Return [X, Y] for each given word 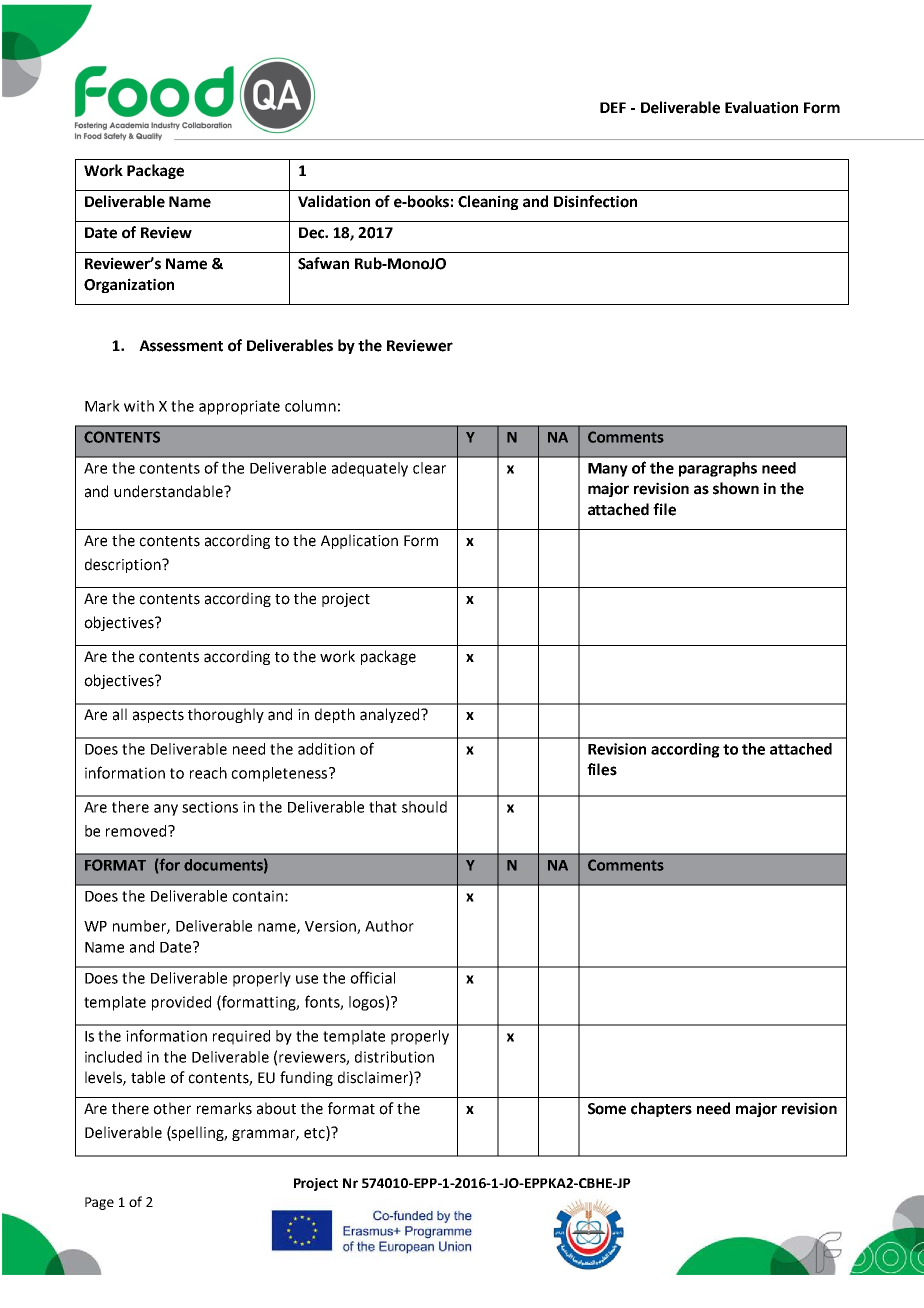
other [172, 1108]
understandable [169, 491]
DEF [613, 107]
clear [429, 468]
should [424, 807]
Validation [334, 201]
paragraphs [718, 469]
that [383, 807]
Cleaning [488, 202]
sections [210, 807]
